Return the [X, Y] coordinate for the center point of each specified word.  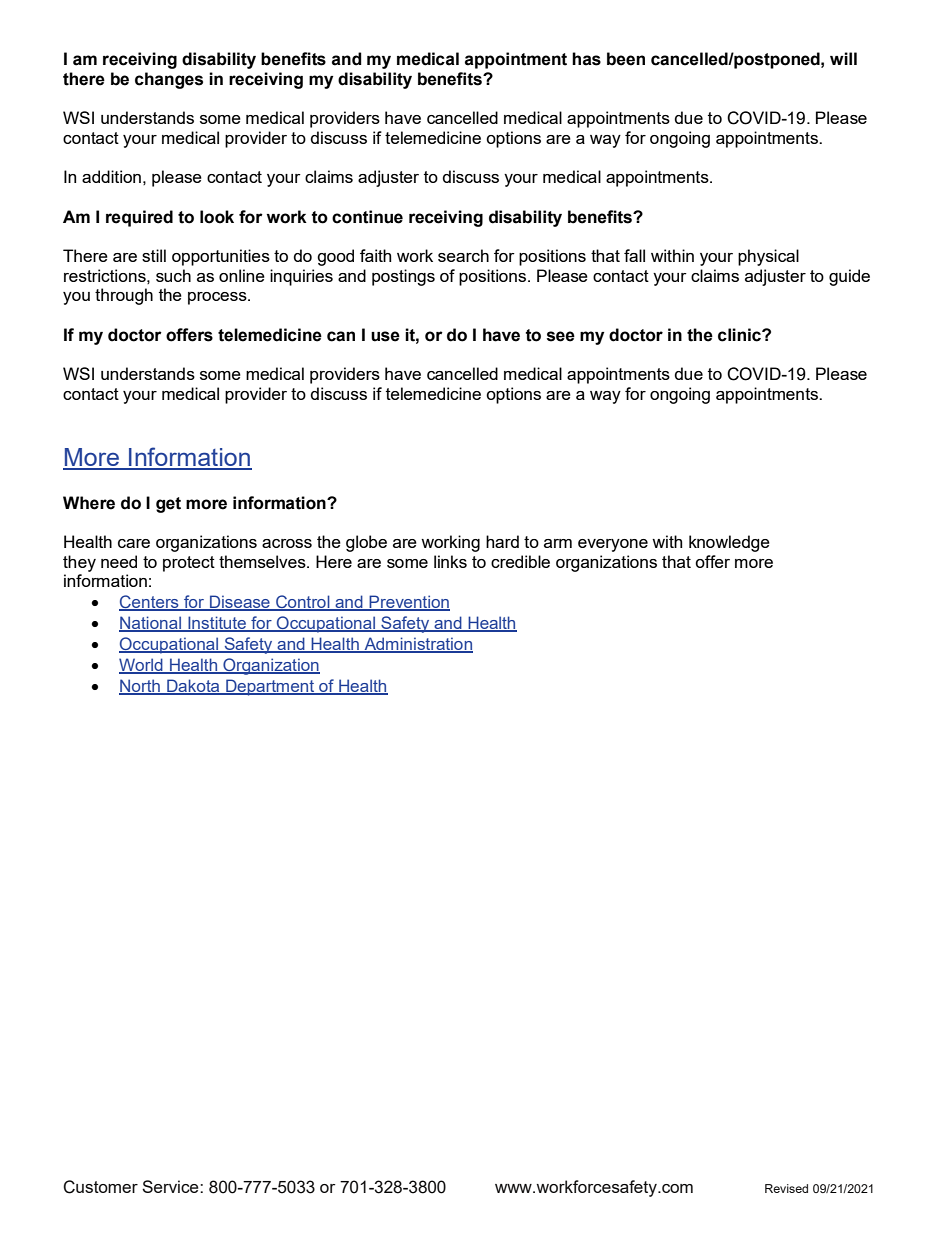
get [168, 505]
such [173, 275]
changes [169, 80]
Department [270, 687]
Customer [100, 1187]
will [843, 58]
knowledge [729, 543]
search [463, 255]
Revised [786, 1188]
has [586, 59]
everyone [613, 545]
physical [768, 257]
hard [502, 541]
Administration [417, 644]
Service [171, 1186]
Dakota [193, 686]
